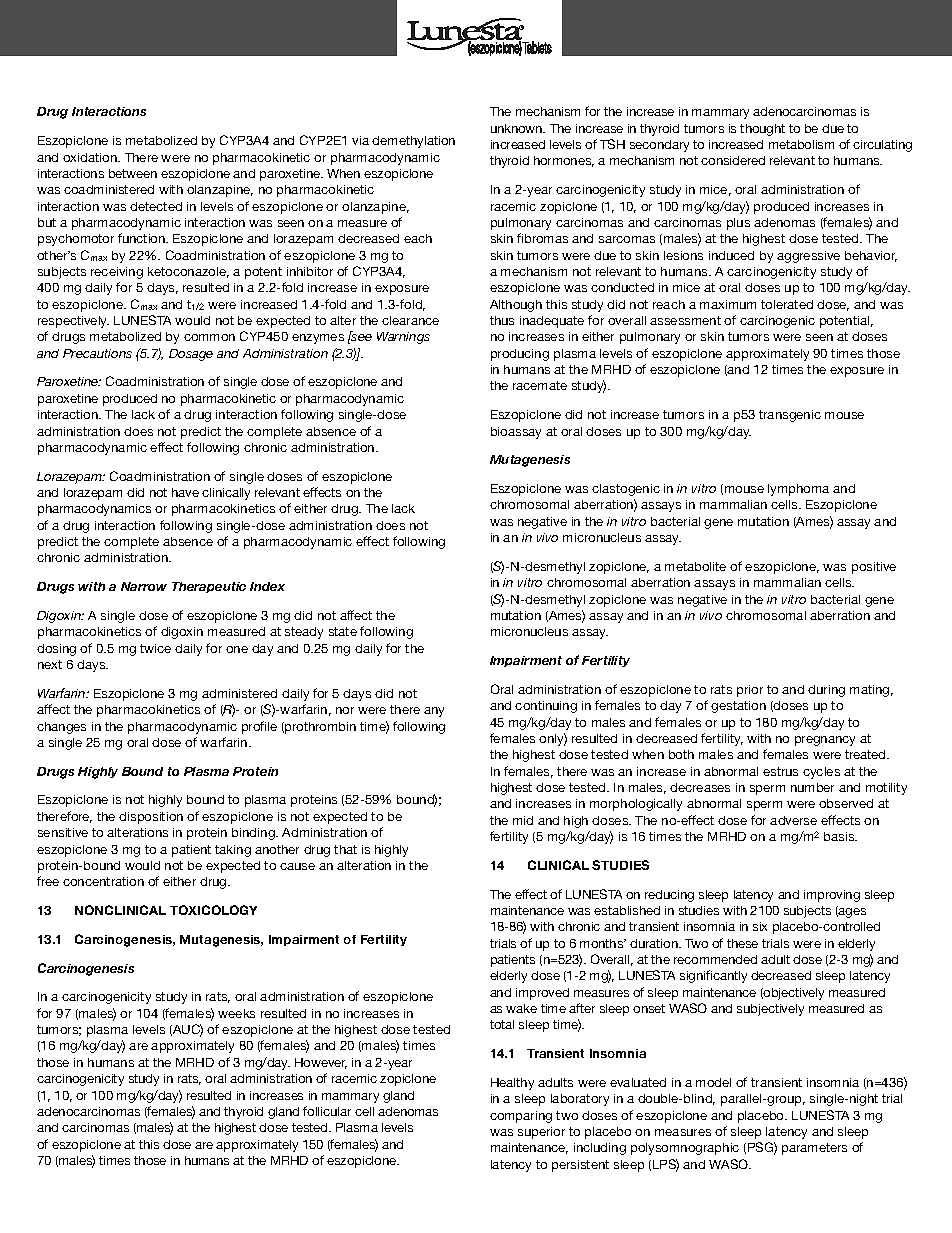 The width and height of the document is (952, 1233). Describe the element at coordinates (518, 128) in the document. I see `unknown` at that location.
